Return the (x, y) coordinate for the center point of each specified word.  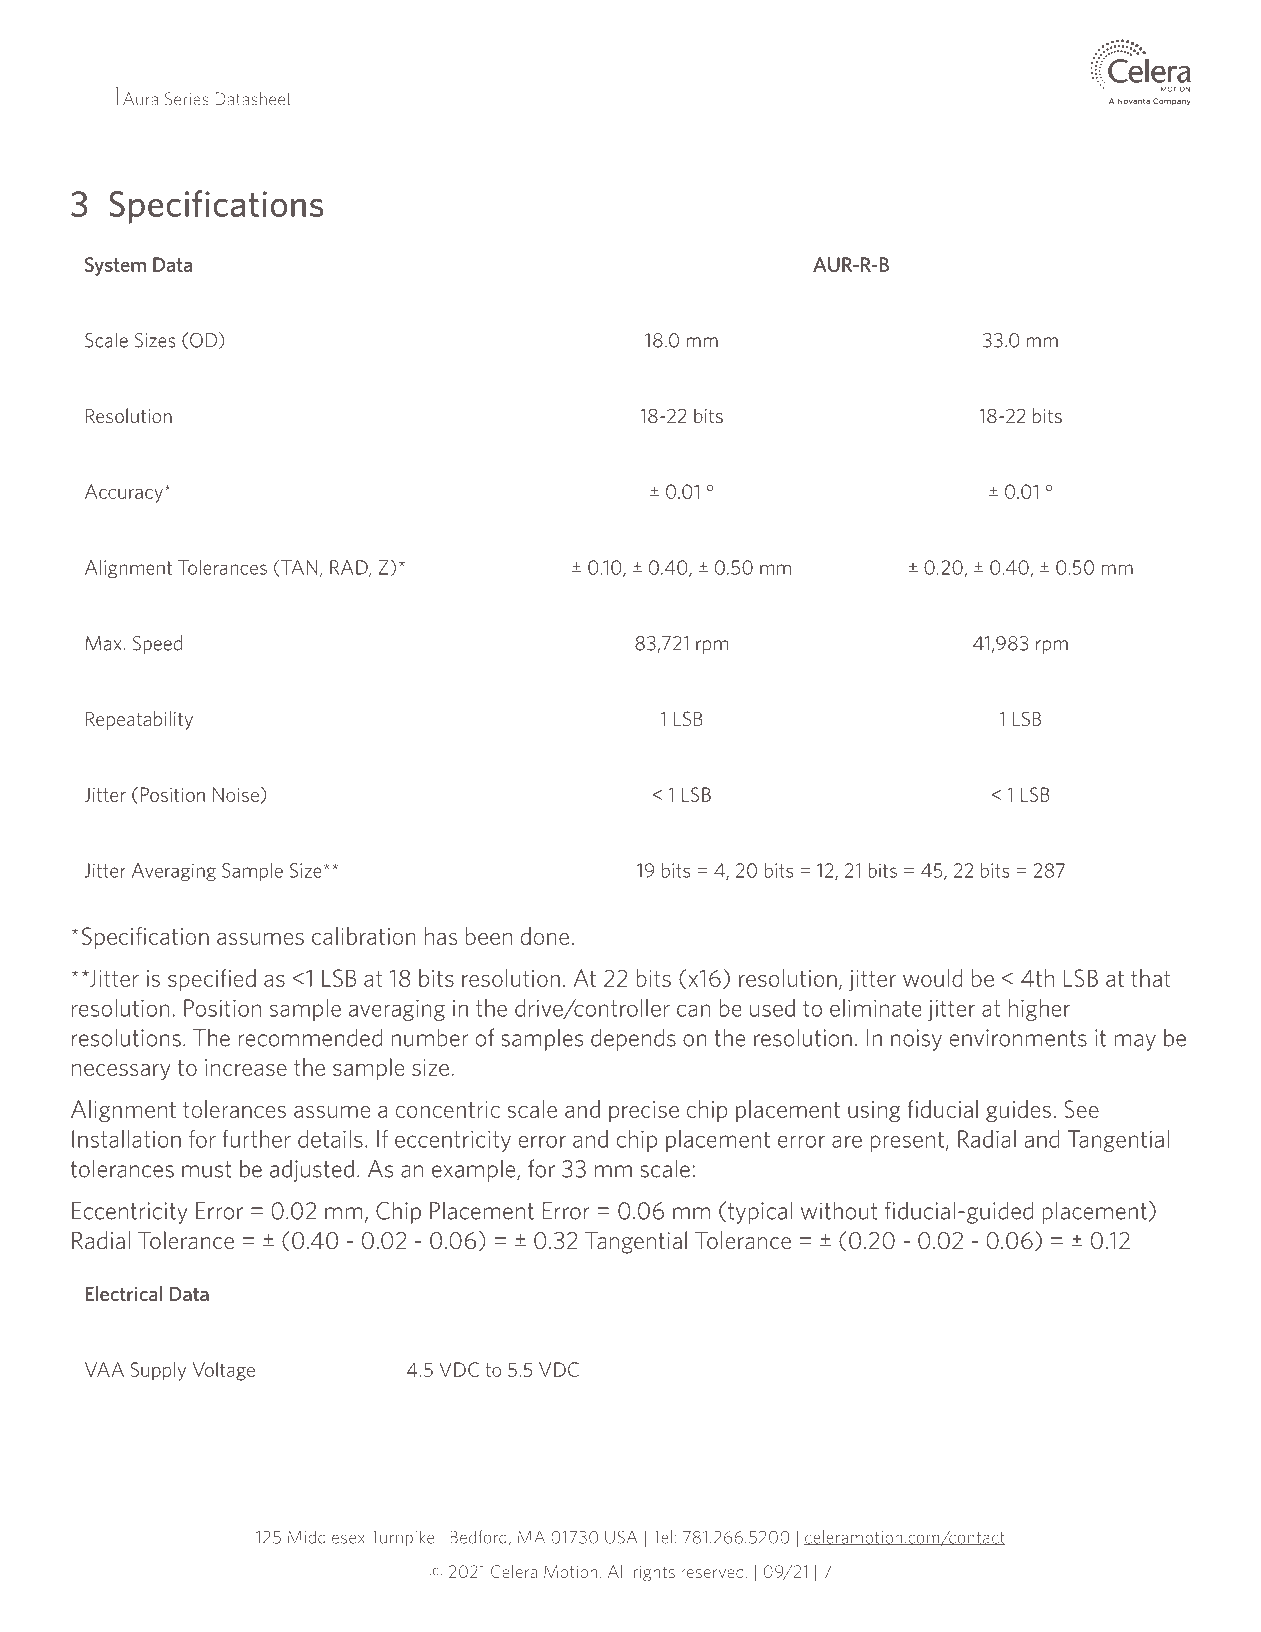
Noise (236, 794)
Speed (157, 644)
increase (246, 1067)
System (115, 266)
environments (1018, 1038)
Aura (140, 99)
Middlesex (326, 1537)
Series (187, 99)
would (933, 978)
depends (633, 1039)
